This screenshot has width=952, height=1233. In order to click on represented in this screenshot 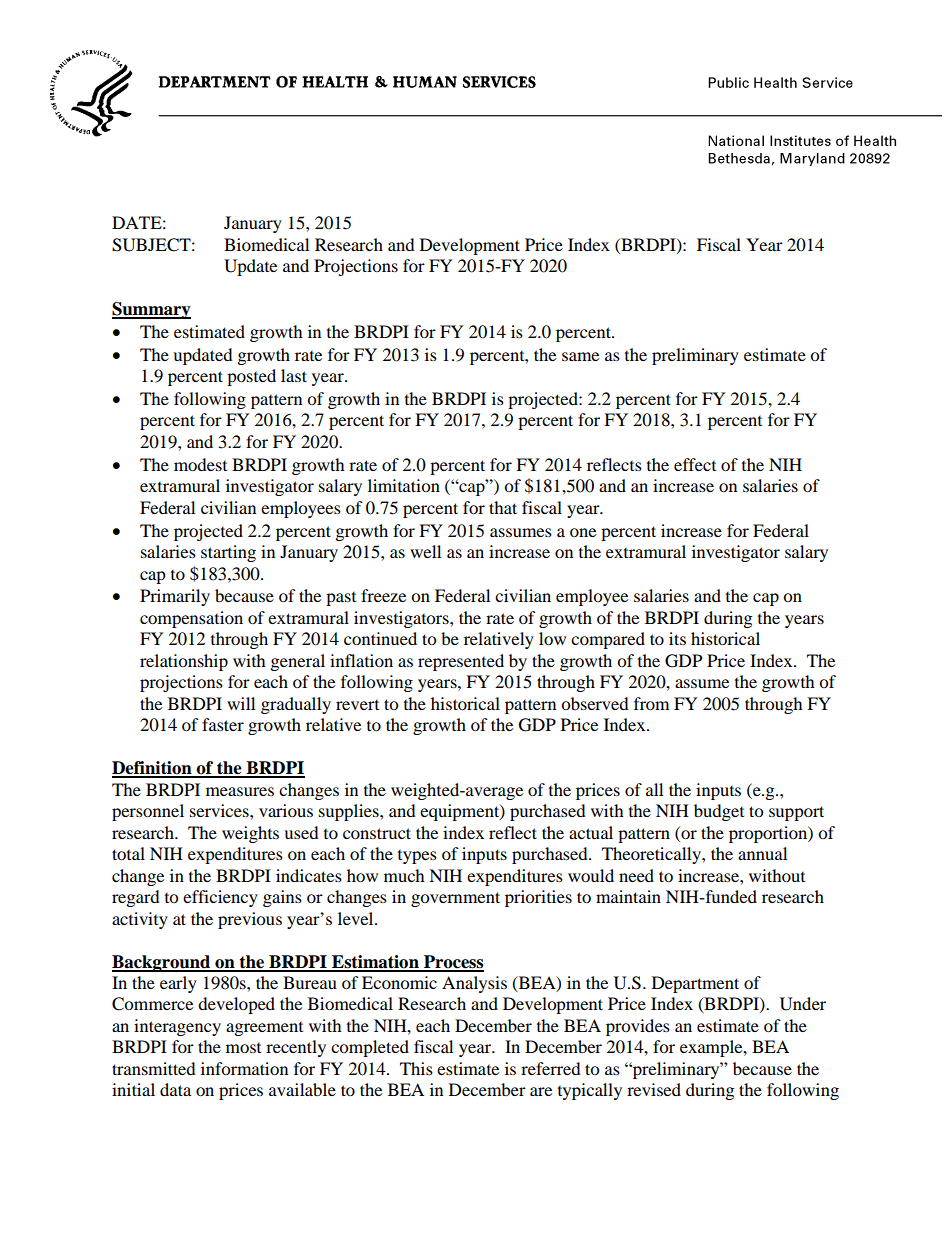, I will do `click(461, 662)`.
